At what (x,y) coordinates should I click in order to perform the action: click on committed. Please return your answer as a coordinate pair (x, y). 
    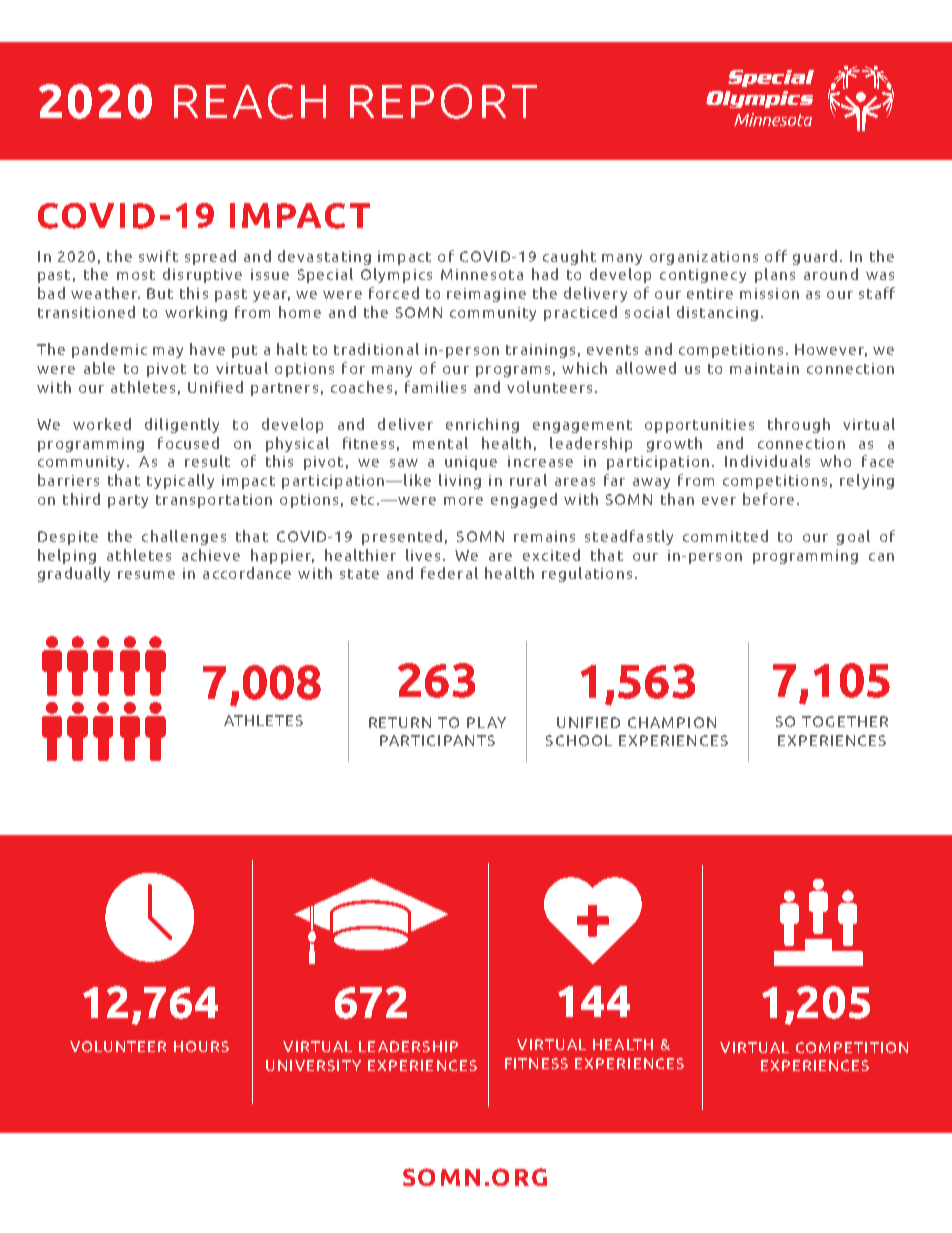
    Looking at the image, I should click on (725, 536).
